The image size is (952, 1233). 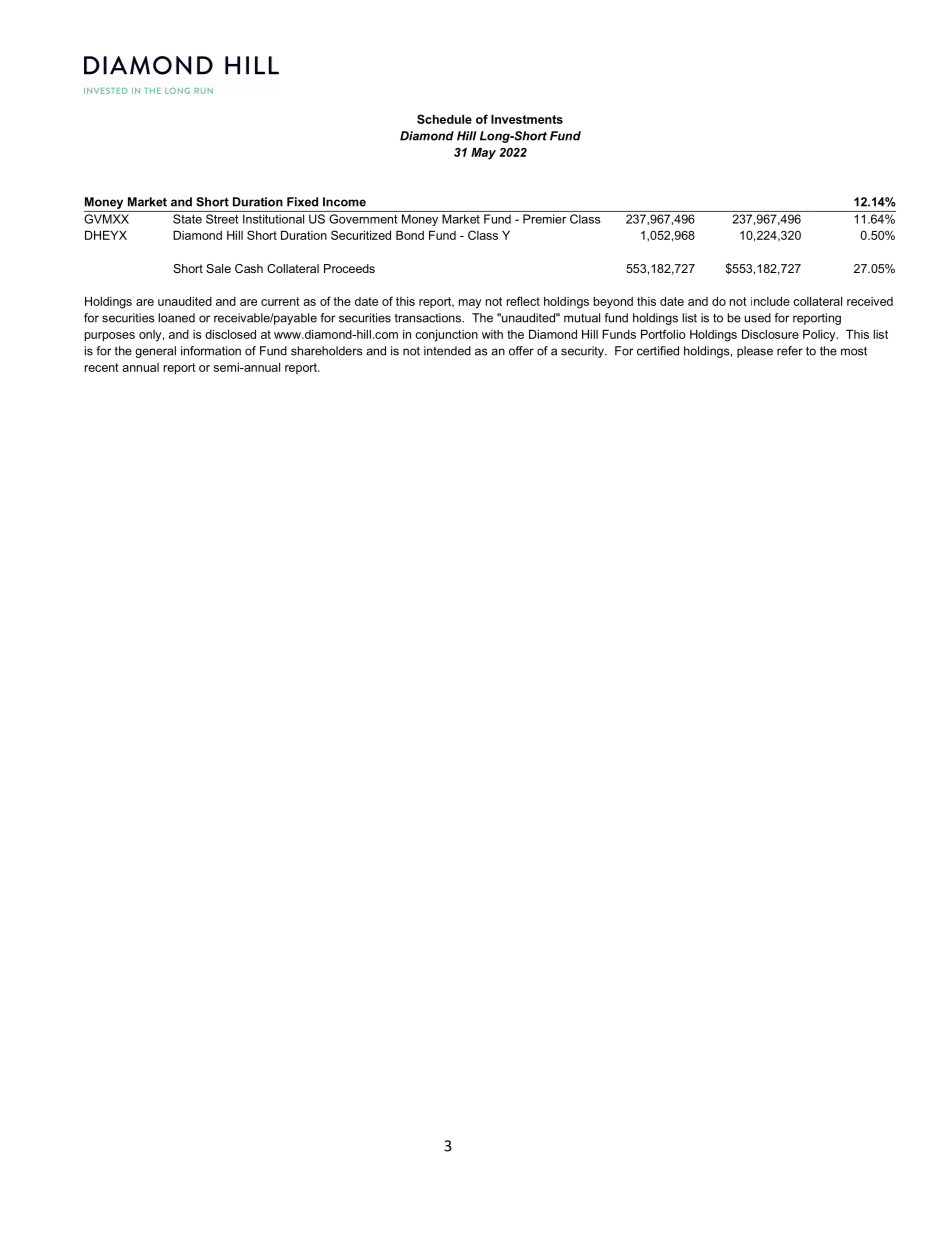 I want to click on please, so click(x=755, y=352).
